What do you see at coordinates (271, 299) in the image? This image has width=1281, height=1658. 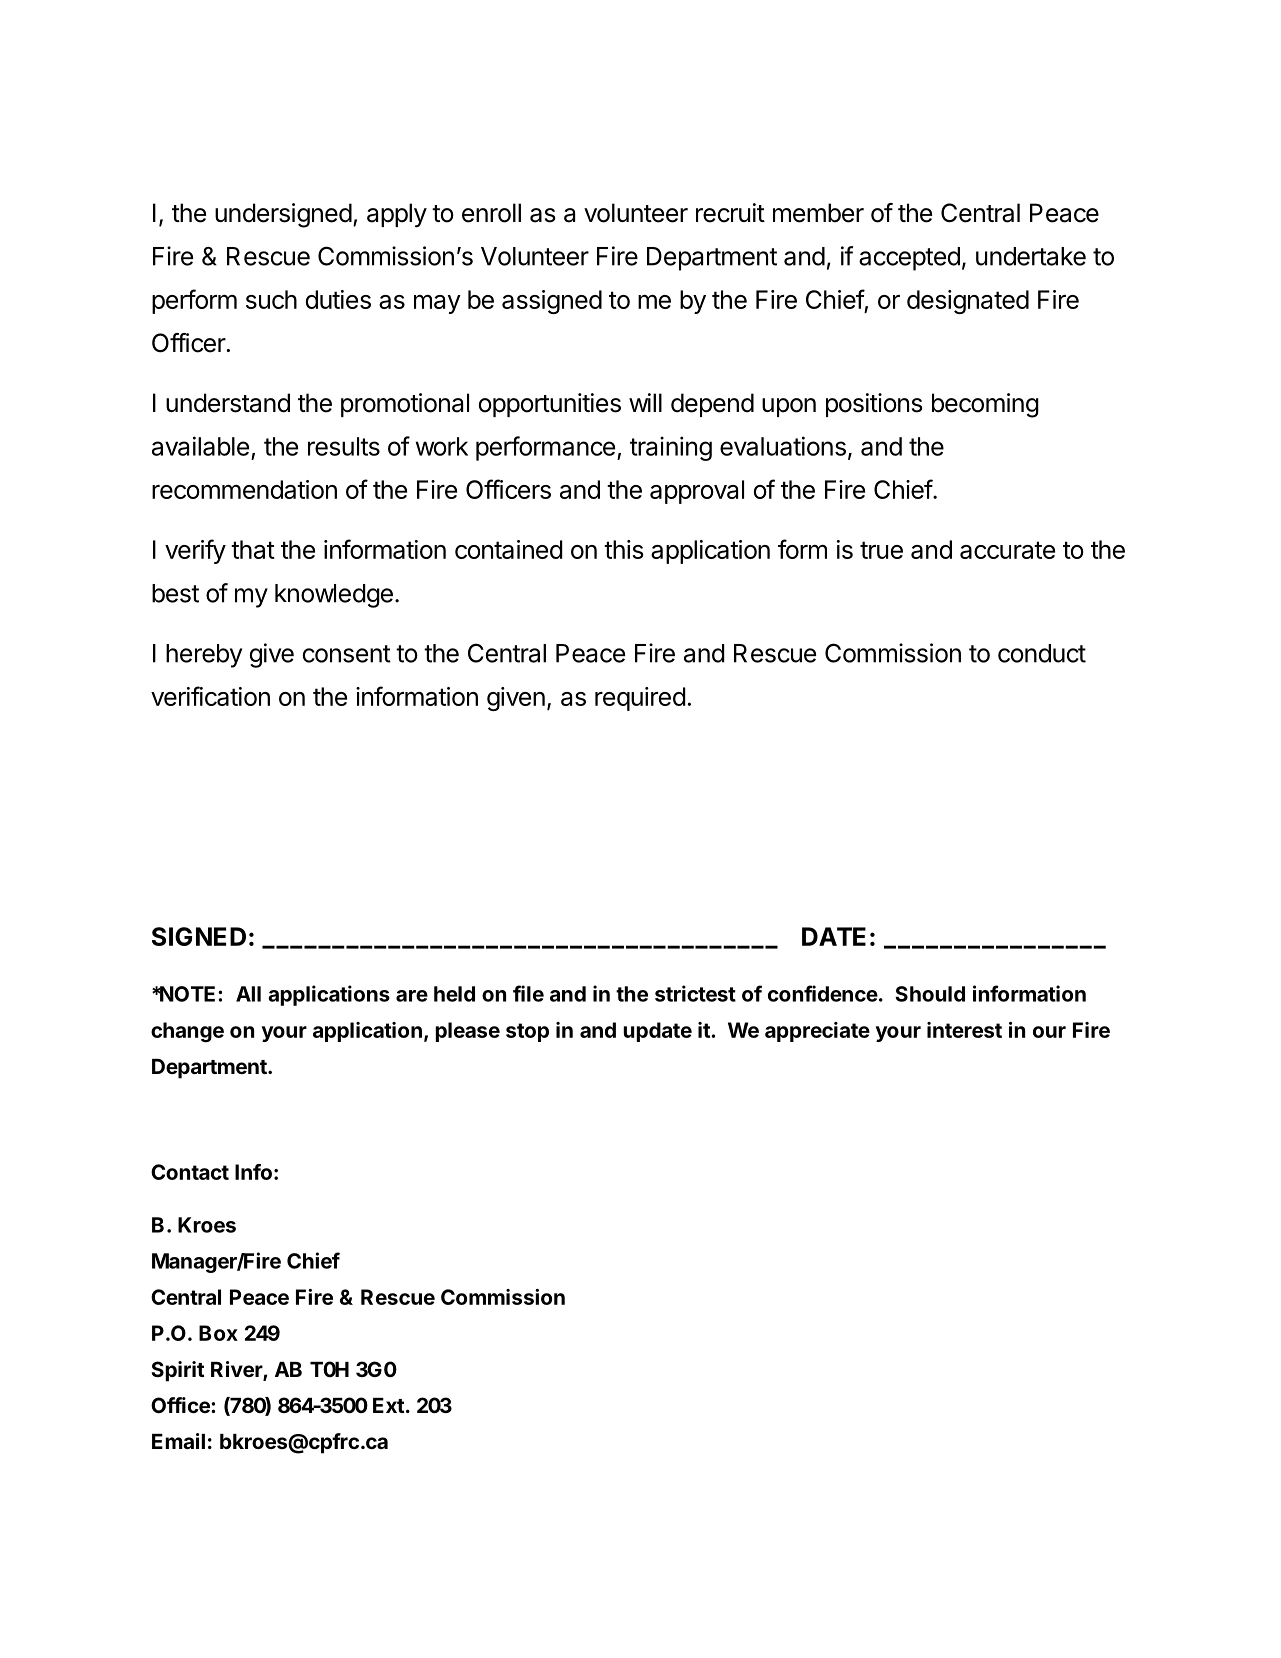 I see `such` at bounding box center [271, 299].
